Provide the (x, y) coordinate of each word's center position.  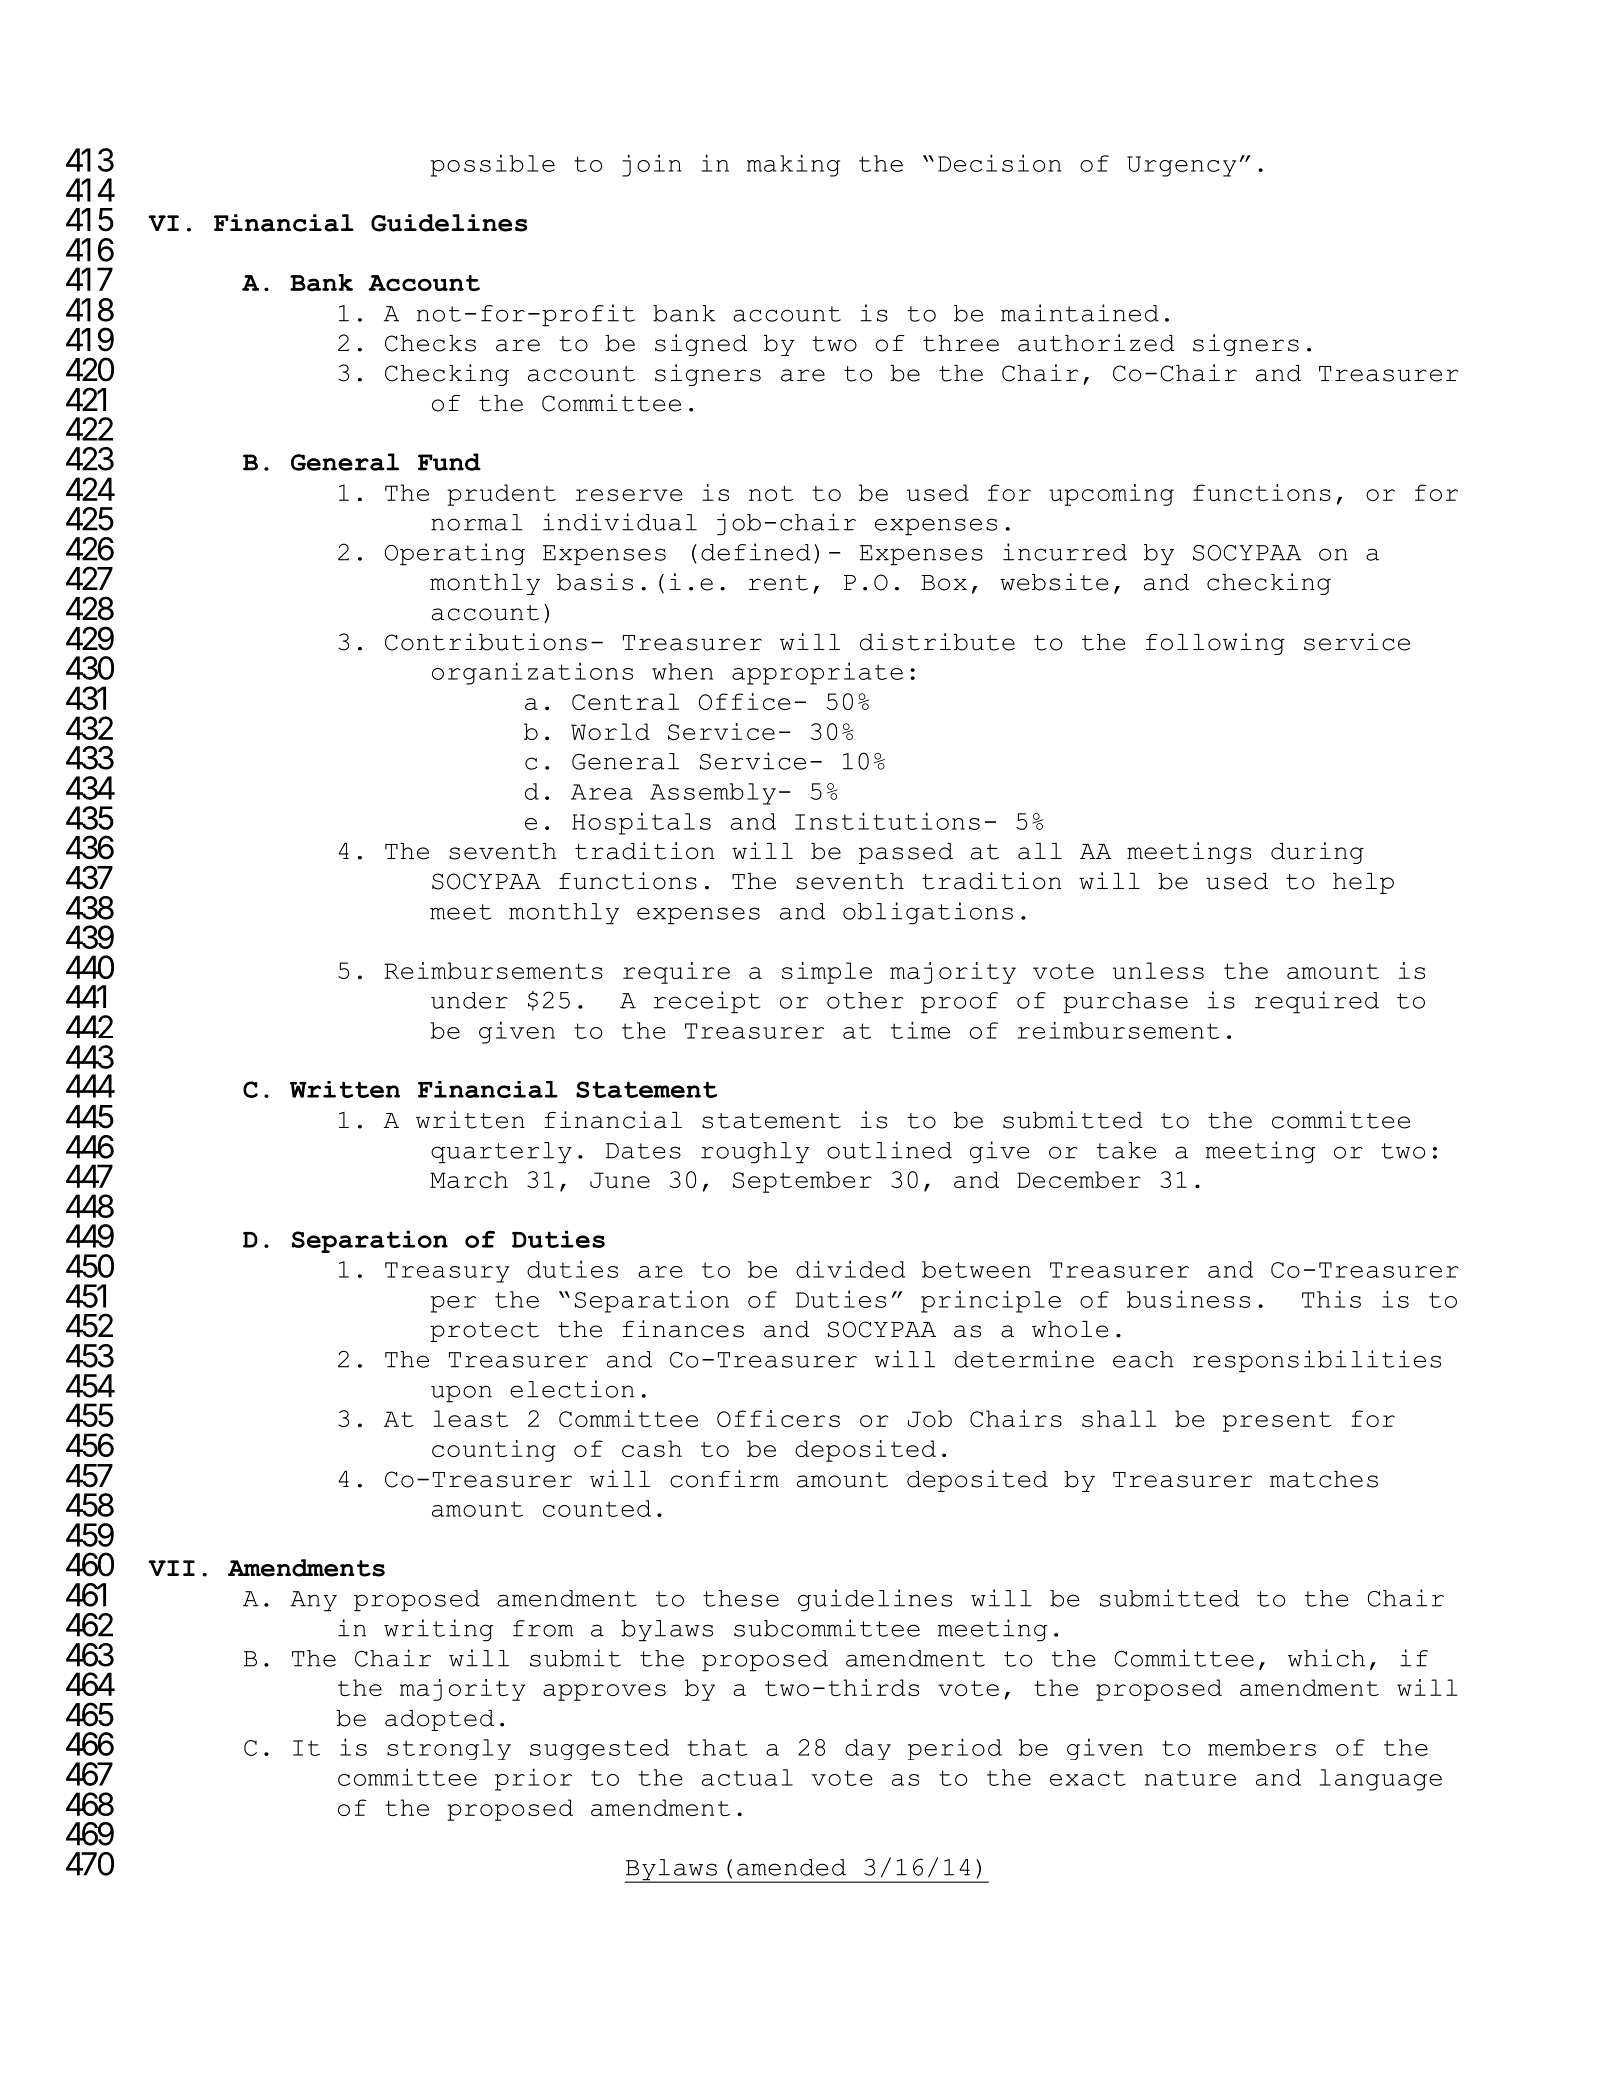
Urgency (1181, 166)
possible (493, 166)
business (1188, 1299)
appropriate (817, 673)
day (868, 1749)
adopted (439, 1720)
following (1215, 644)
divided (850, 1269)
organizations (532, 673)
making (793, 165)
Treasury (447, 1272)
